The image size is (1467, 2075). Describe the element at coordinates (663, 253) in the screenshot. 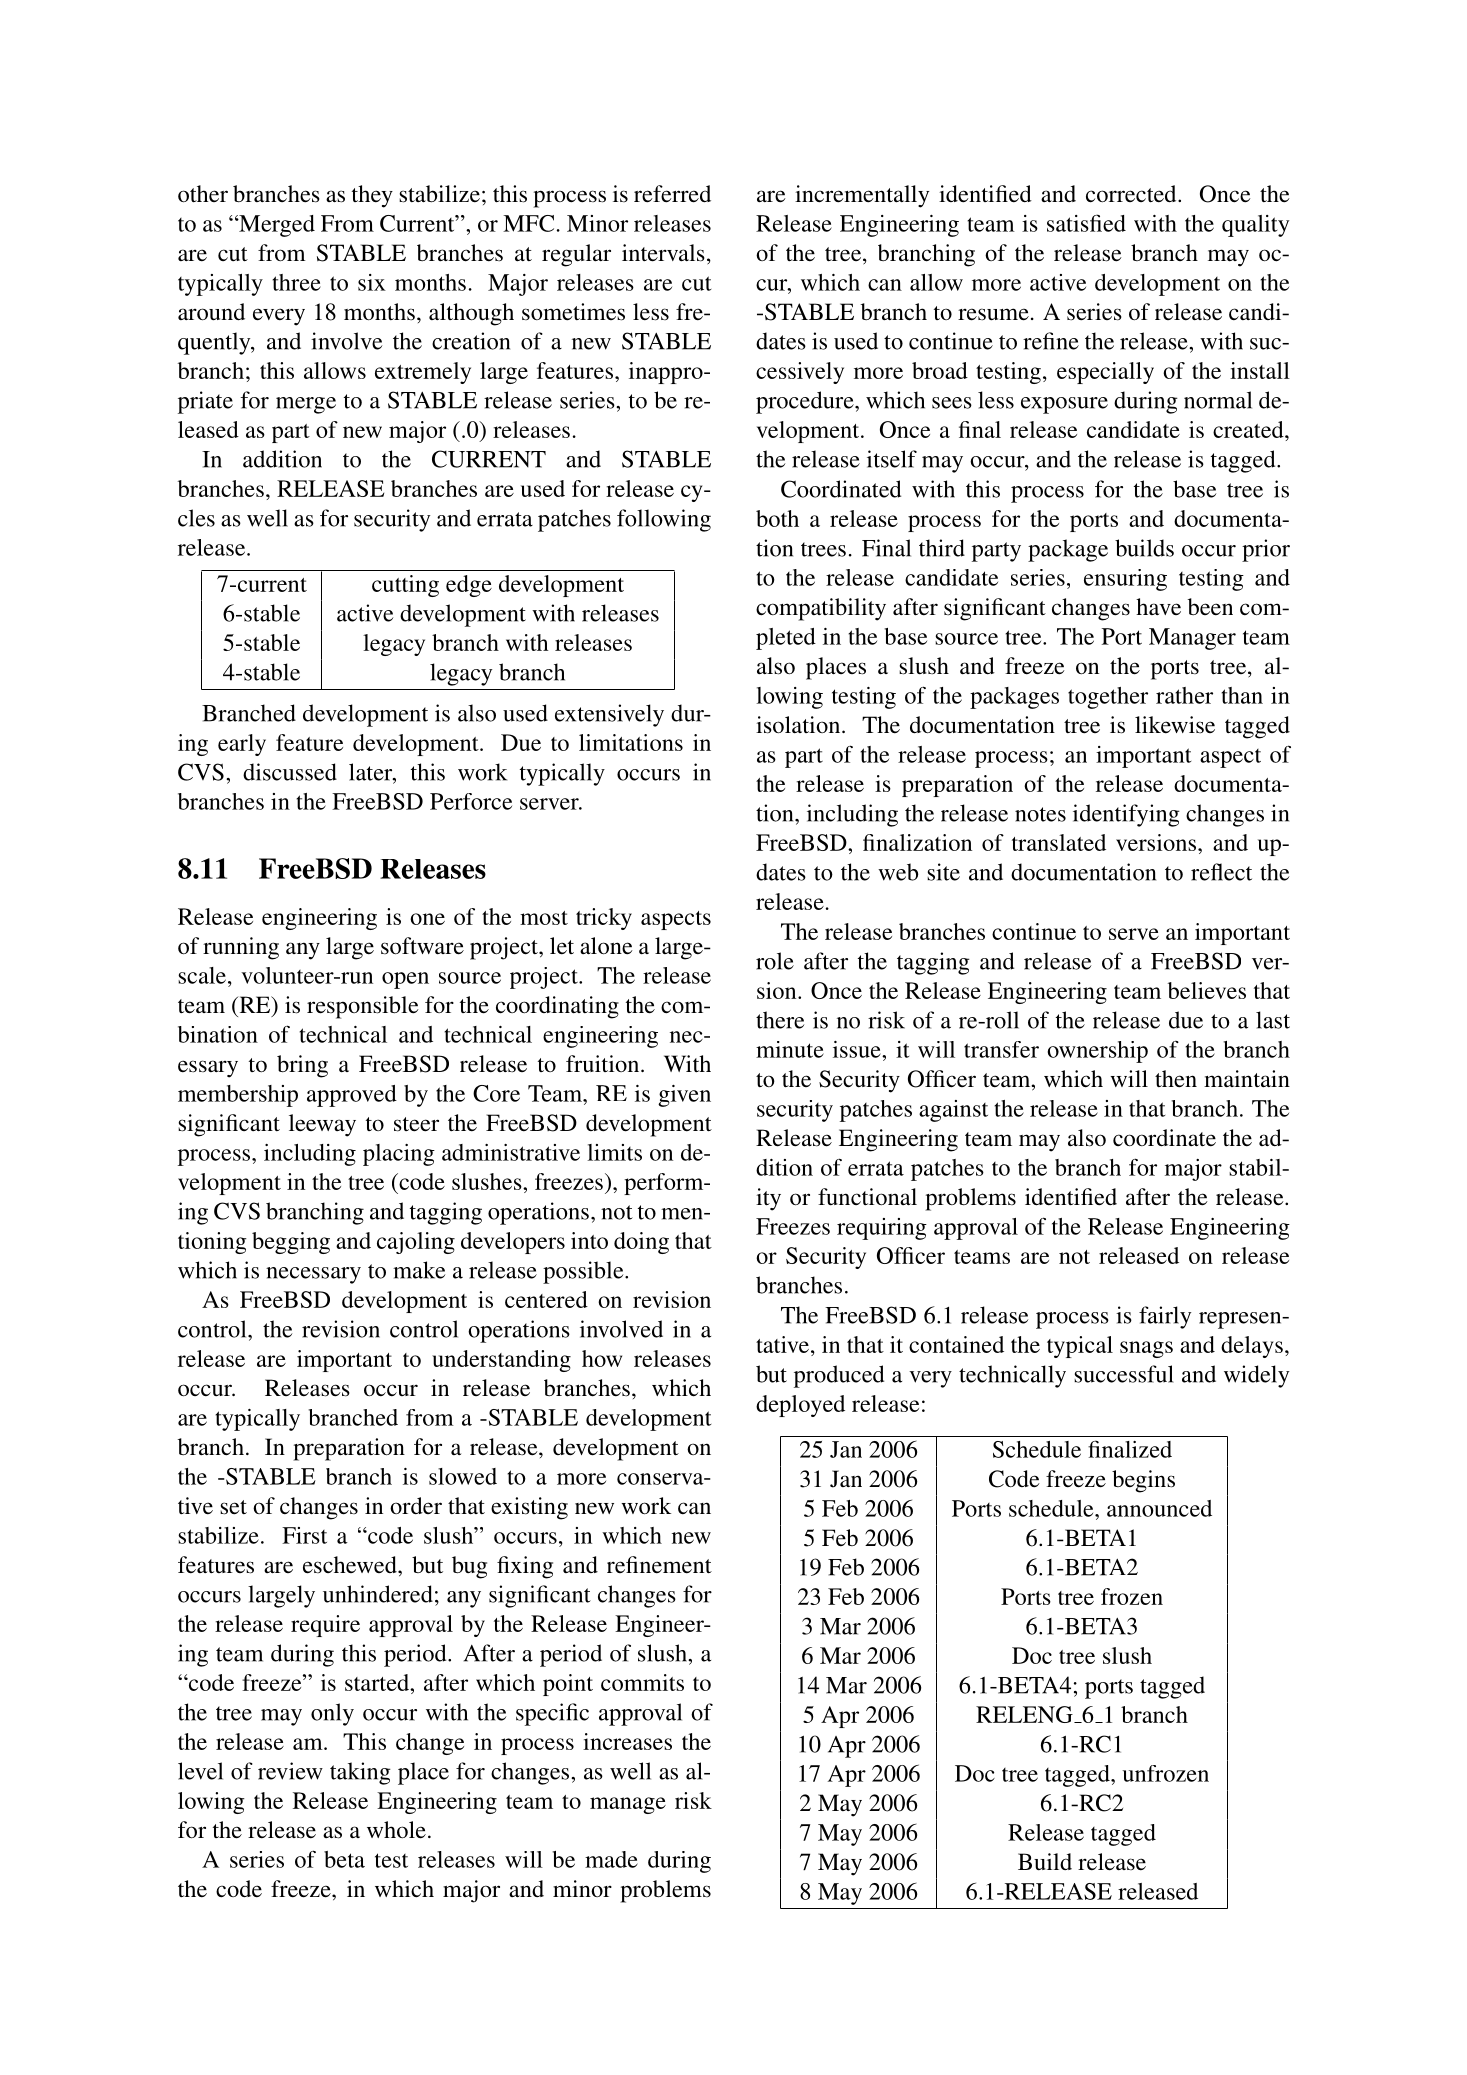

I see `intervals` at that location.
